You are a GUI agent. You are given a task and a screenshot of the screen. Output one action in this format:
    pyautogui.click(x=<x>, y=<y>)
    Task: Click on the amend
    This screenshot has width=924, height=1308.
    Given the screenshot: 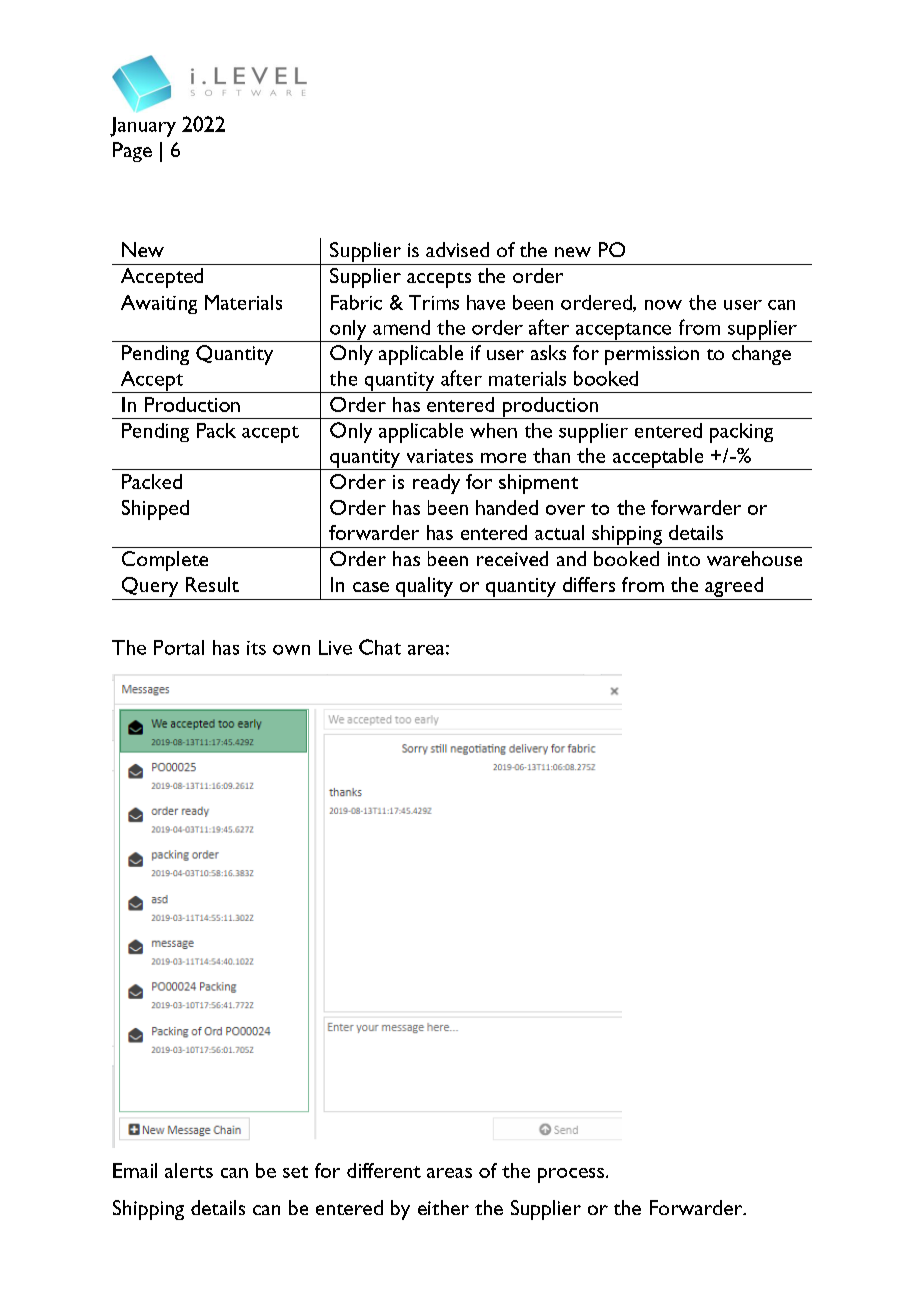 What is the action you would take?
    pyautogui.click(x=401, y=327)
